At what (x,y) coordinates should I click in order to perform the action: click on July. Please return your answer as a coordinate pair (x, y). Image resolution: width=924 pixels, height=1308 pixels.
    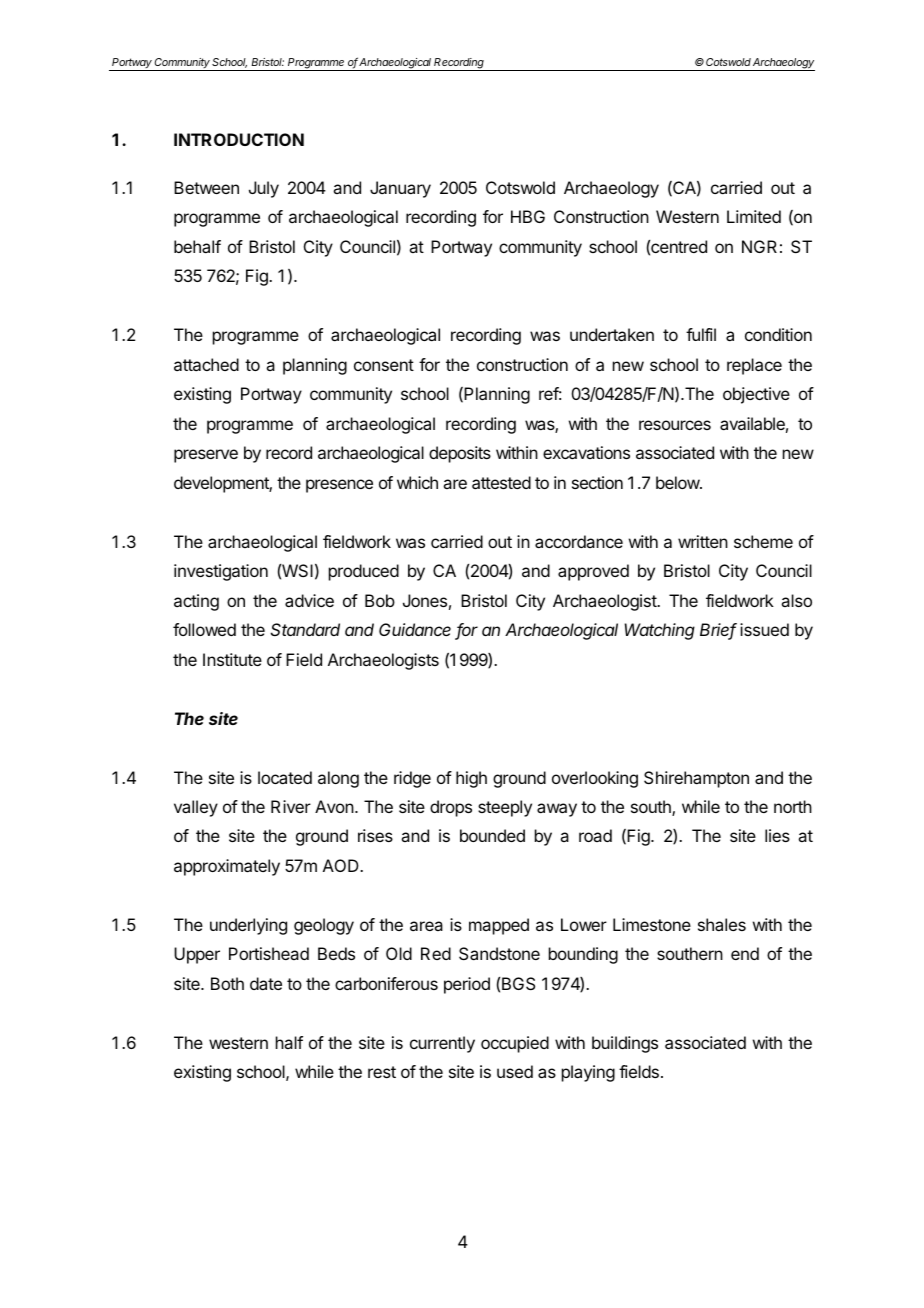
    Looking at the image, I should click on (264, 189).
